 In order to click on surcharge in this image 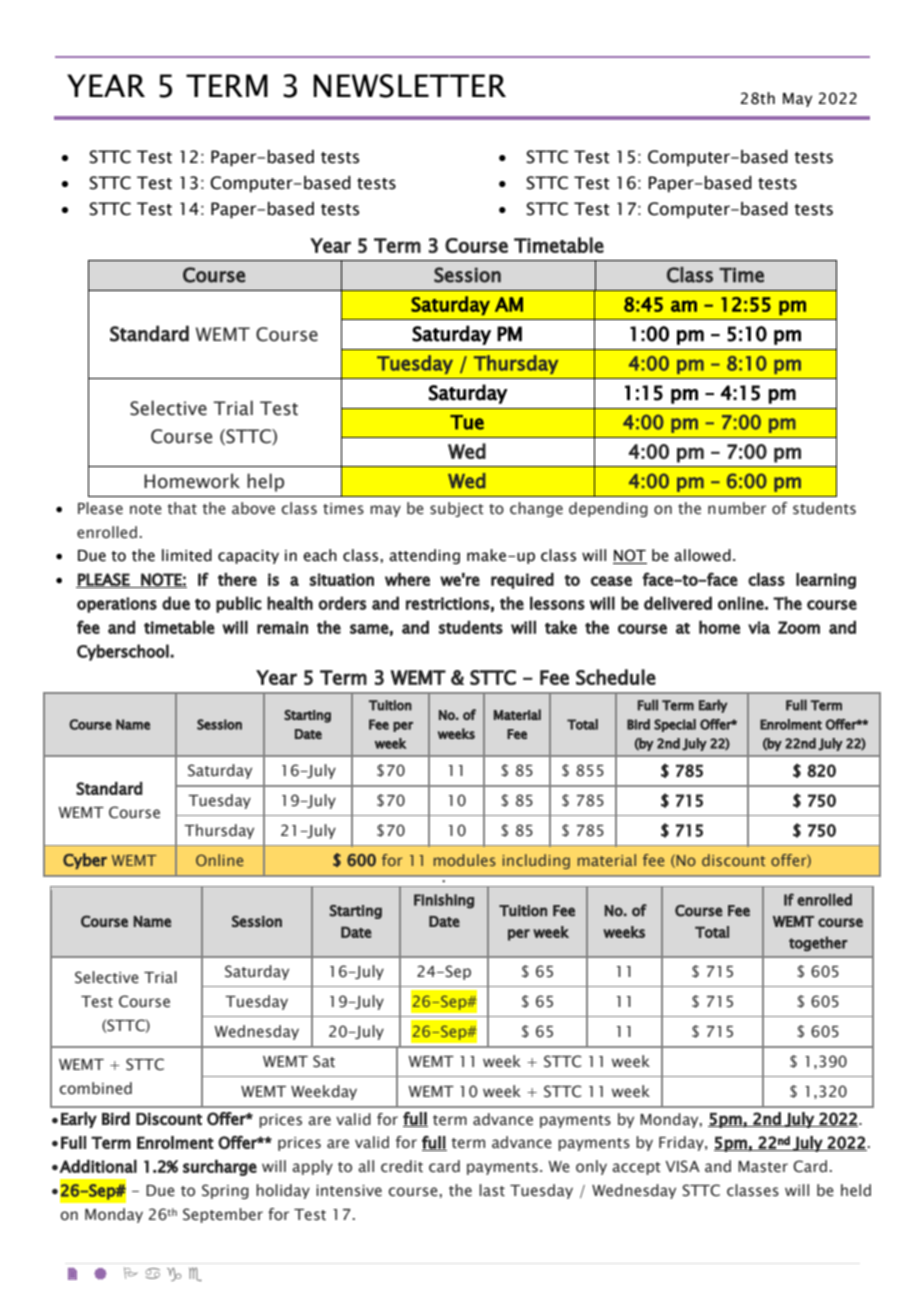, I will do `click(220, 1168)`.
